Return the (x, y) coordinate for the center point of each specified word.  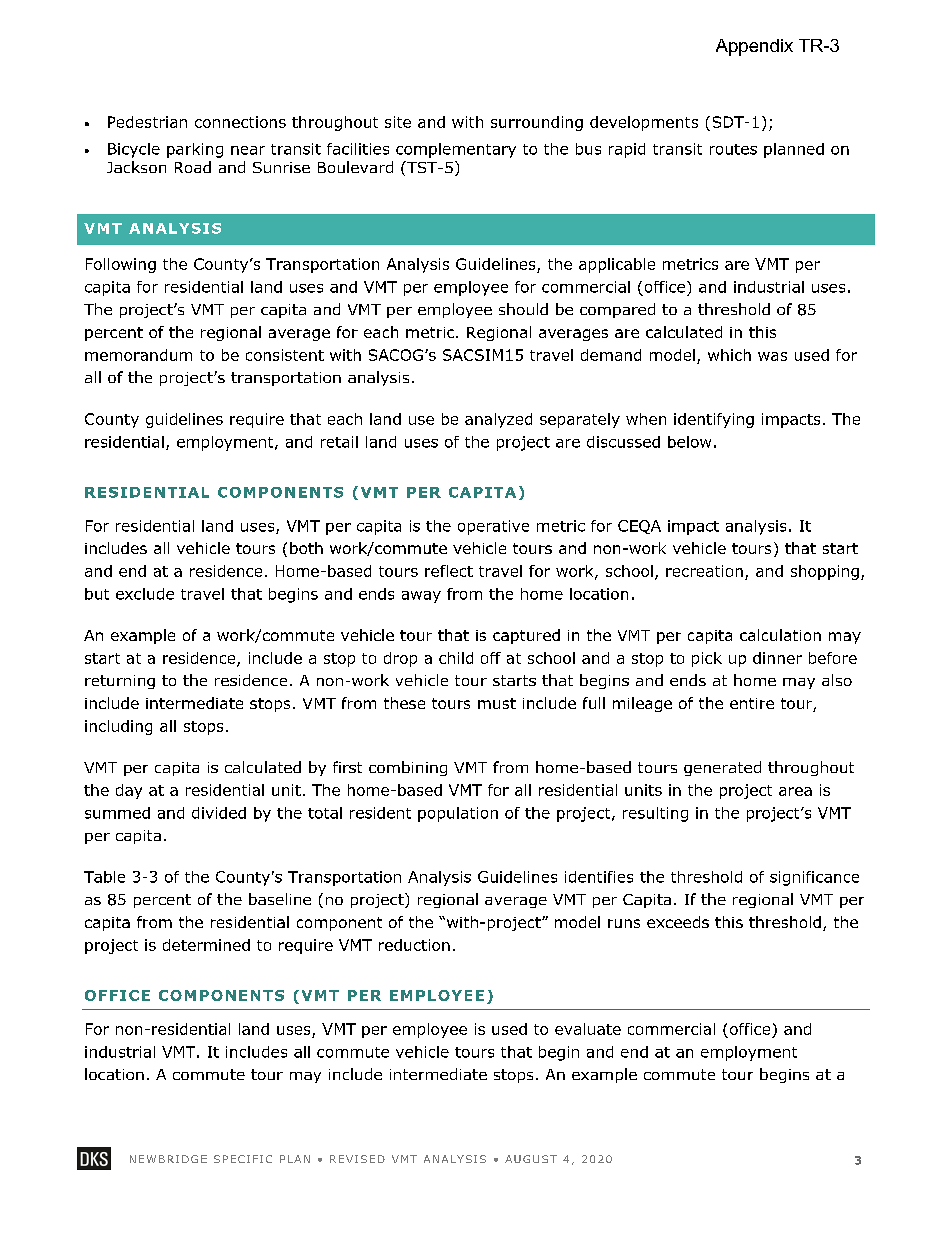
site (398, 122)
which (729, 355)
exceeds (678, 922)
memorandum (138, 355)
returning (120, 682)
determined (206, 945)
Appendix (754, 47)
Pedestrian (147, 122)
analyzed (498, 420)
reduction (414, 945)
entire (752, 703)
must (497, 703)
